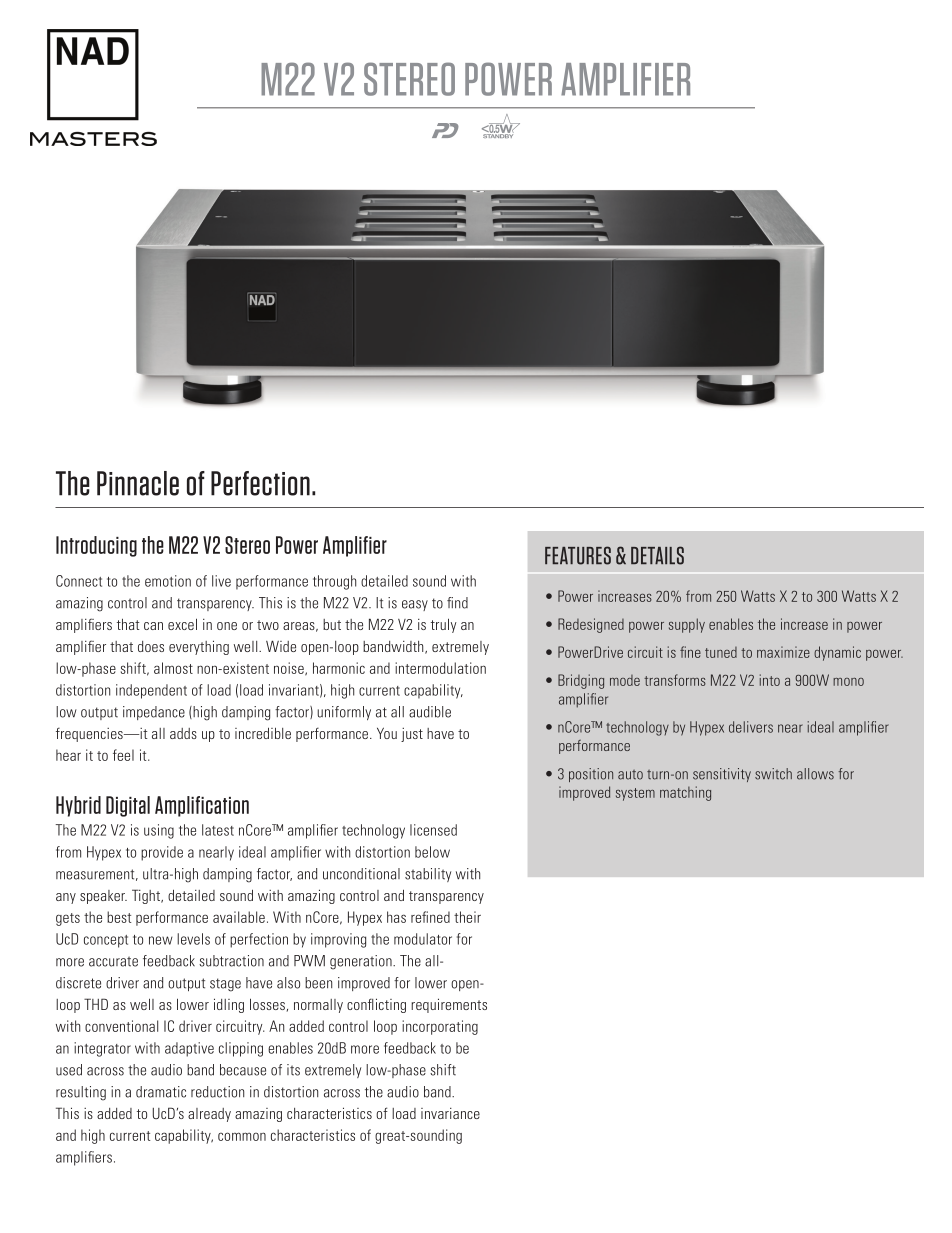  Describe the element at coordinates (154, 713) in the screenshot. I see `impedance` at that location.
